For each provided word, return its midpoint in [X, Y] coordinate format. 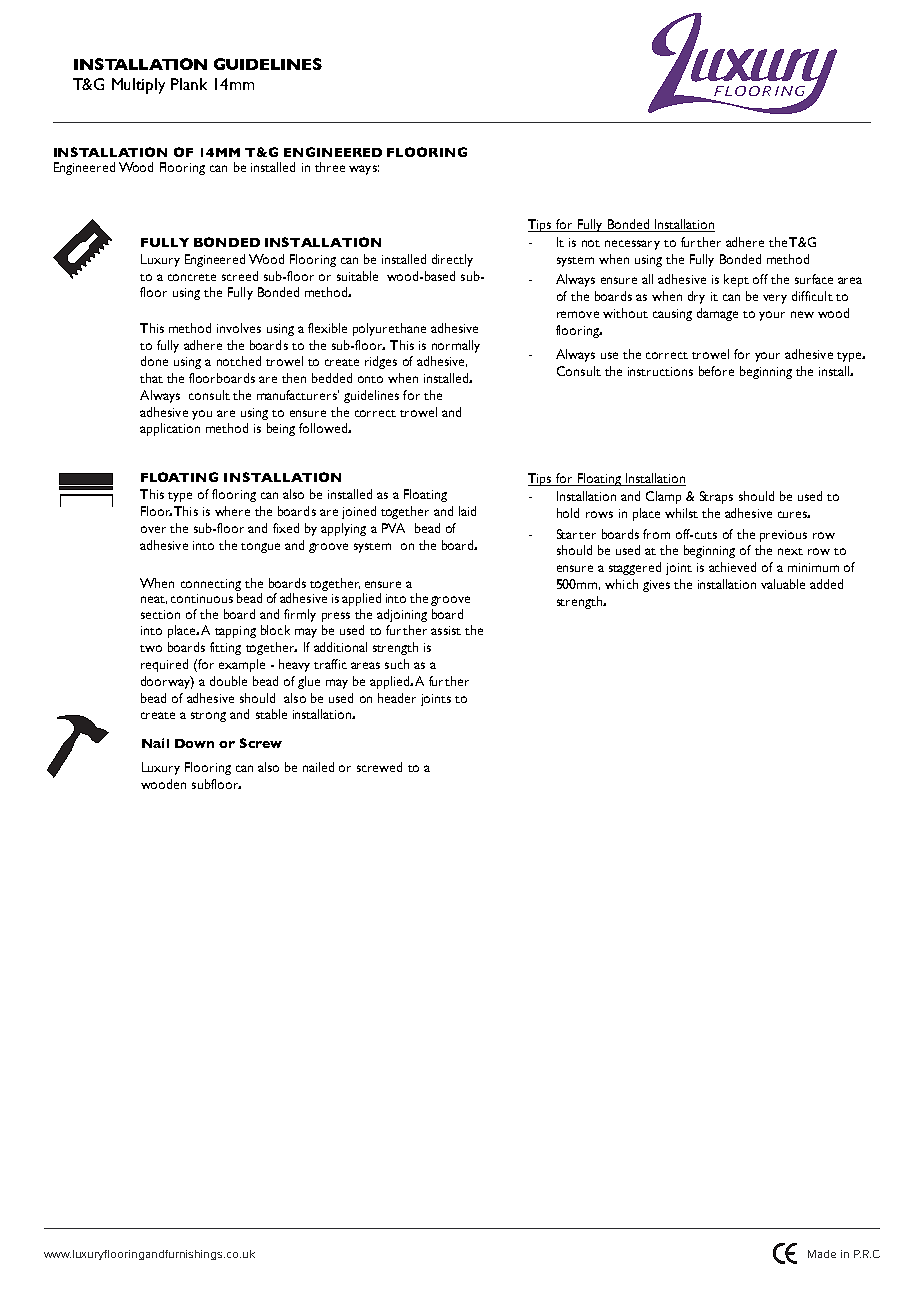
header [397, 698]
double [228, 681]
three [330, 167]
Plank [189, 84]
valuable [783, 584]
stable [271, 714]
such [397, 664]
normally [456, 346]
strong [208, 717]
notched [239, 361]
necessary [632, 245]
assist [446, 630]
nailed [318, 767]
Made [822, 1254]
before [716, 371]
